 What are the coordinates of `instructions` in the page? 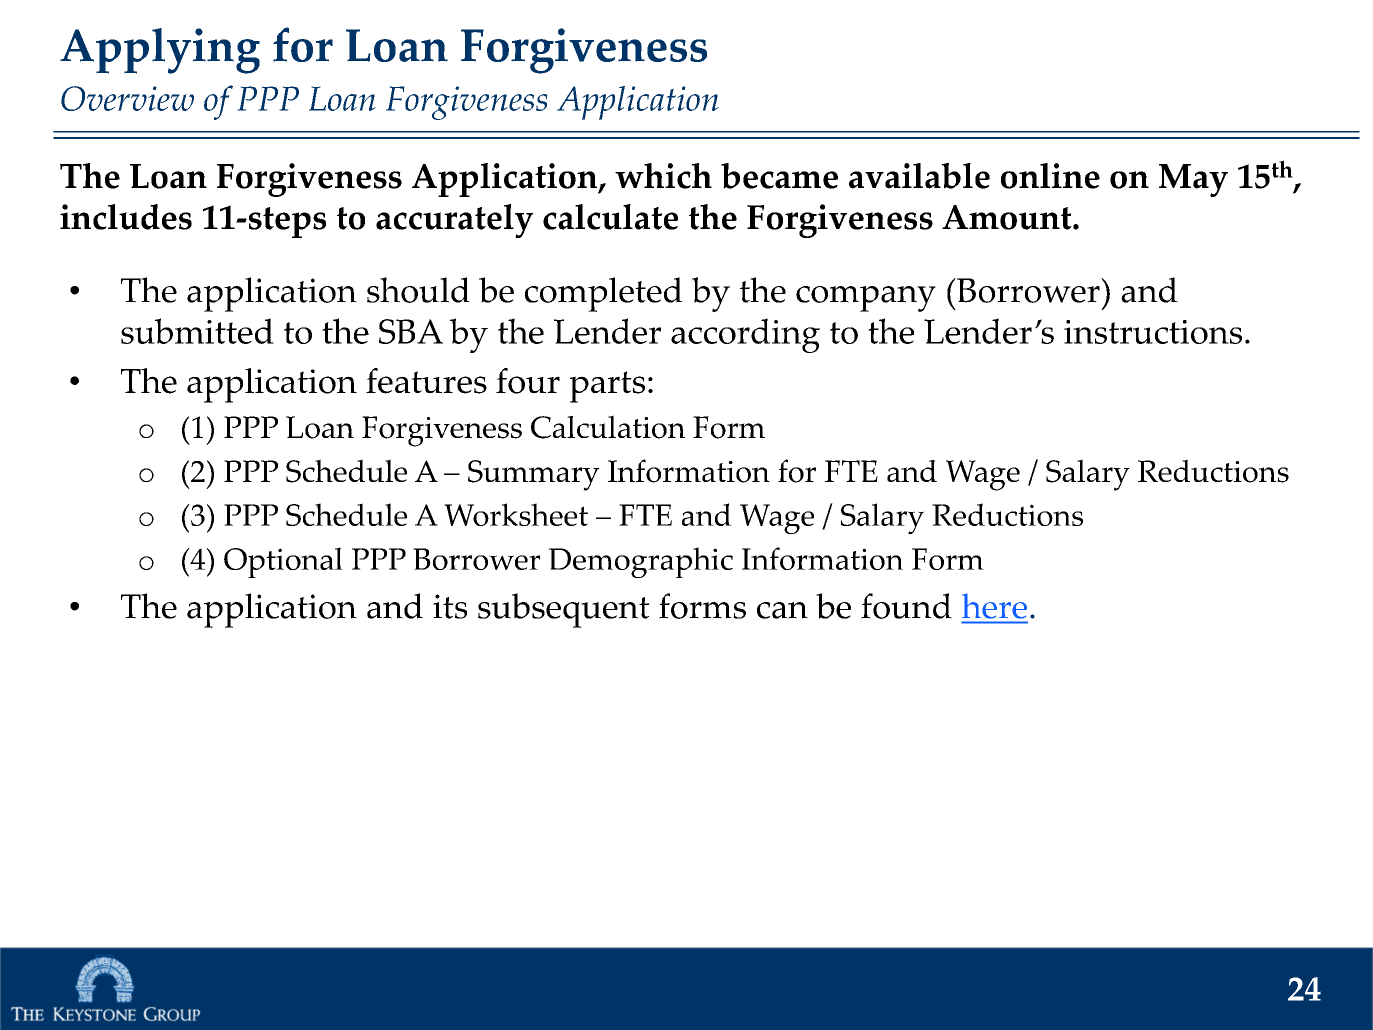 It's located at (1153, 332).
